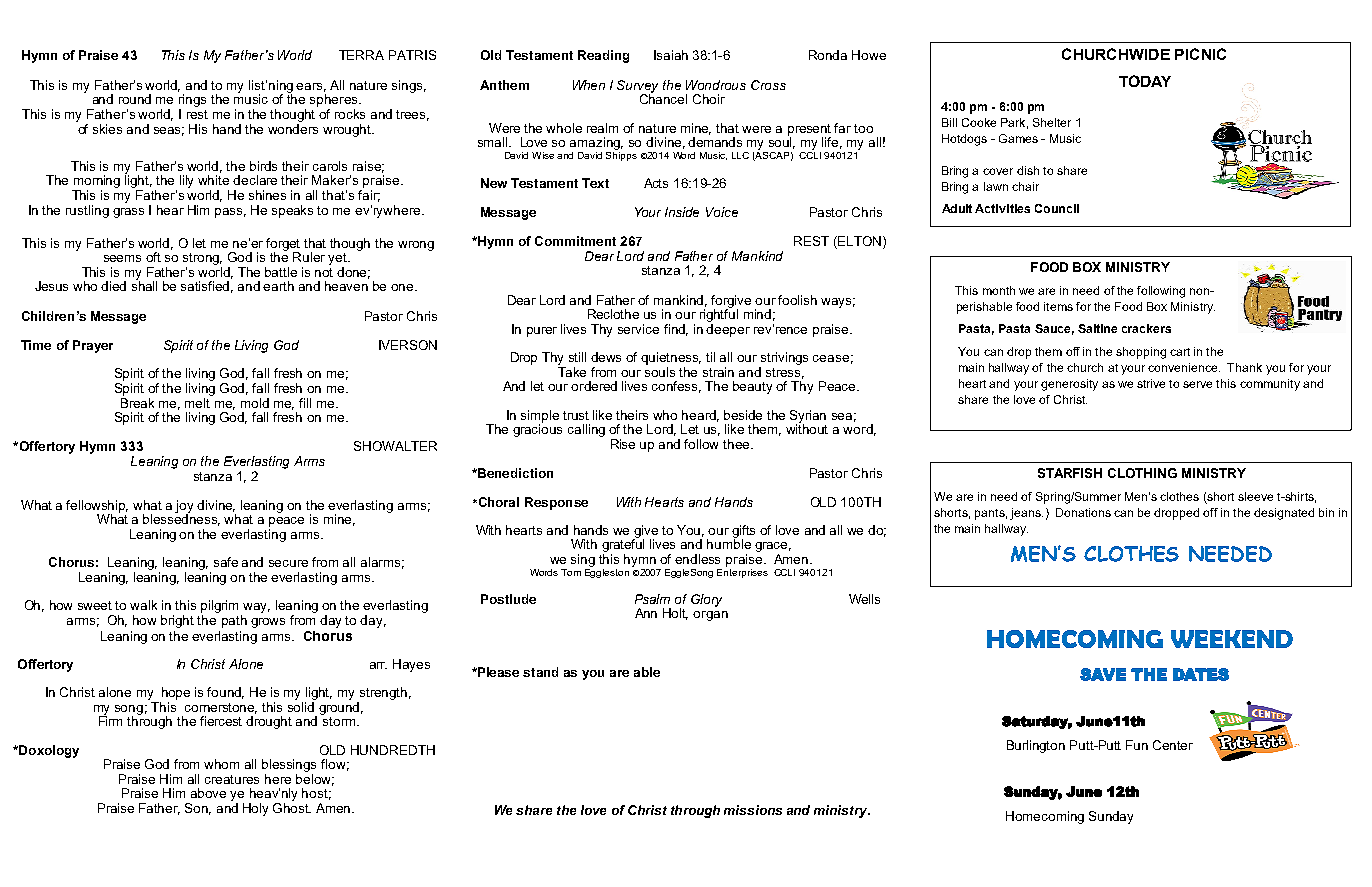 This screenshot has height=887, width=1372. Describe the element at coordinates (208, 793) in the screenshot. I see `above` at that location.
